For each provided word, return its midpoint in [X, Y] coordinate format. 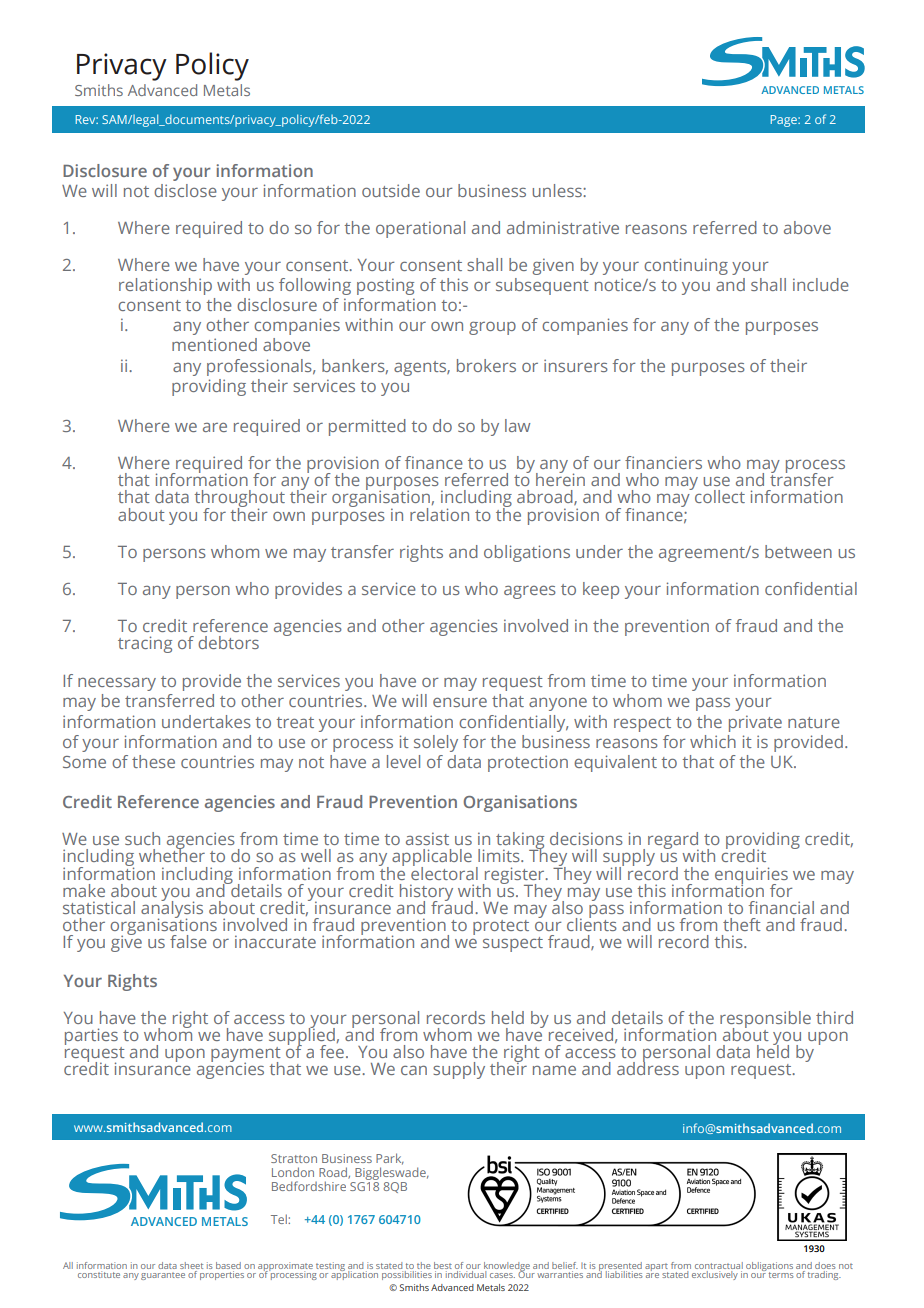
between [798, 551]
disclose [185, 190]
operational [420, 229]
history [426, 893]
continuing [686, 266]
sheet [191, 1265]
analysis [172, 909]
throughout [239, 500]
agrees [530, 592]
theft [742, 924]
